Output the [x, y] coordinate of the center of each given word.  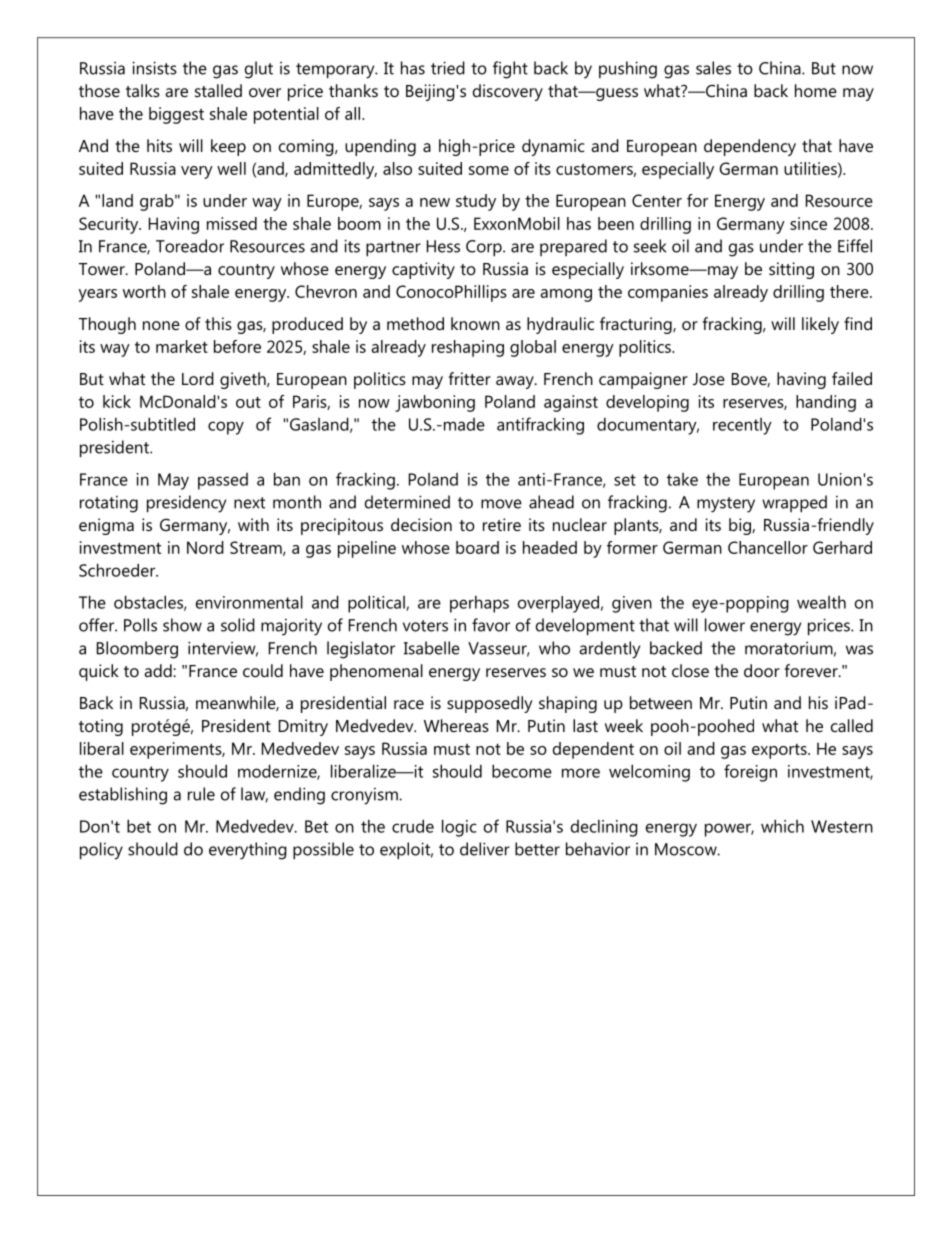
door [762, 670]
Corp [485, 248]
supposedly [490, 704]
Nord [205, 547]
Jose [709, 379]
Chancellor [768, 547]
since [808, 223]
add [159, 670]
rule [201, 794]
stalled [218, 90]
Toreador [190, 246]
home [816, 90]
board [477, 547]
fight [510, 70]
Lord [198, 378]
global [533, 348]
